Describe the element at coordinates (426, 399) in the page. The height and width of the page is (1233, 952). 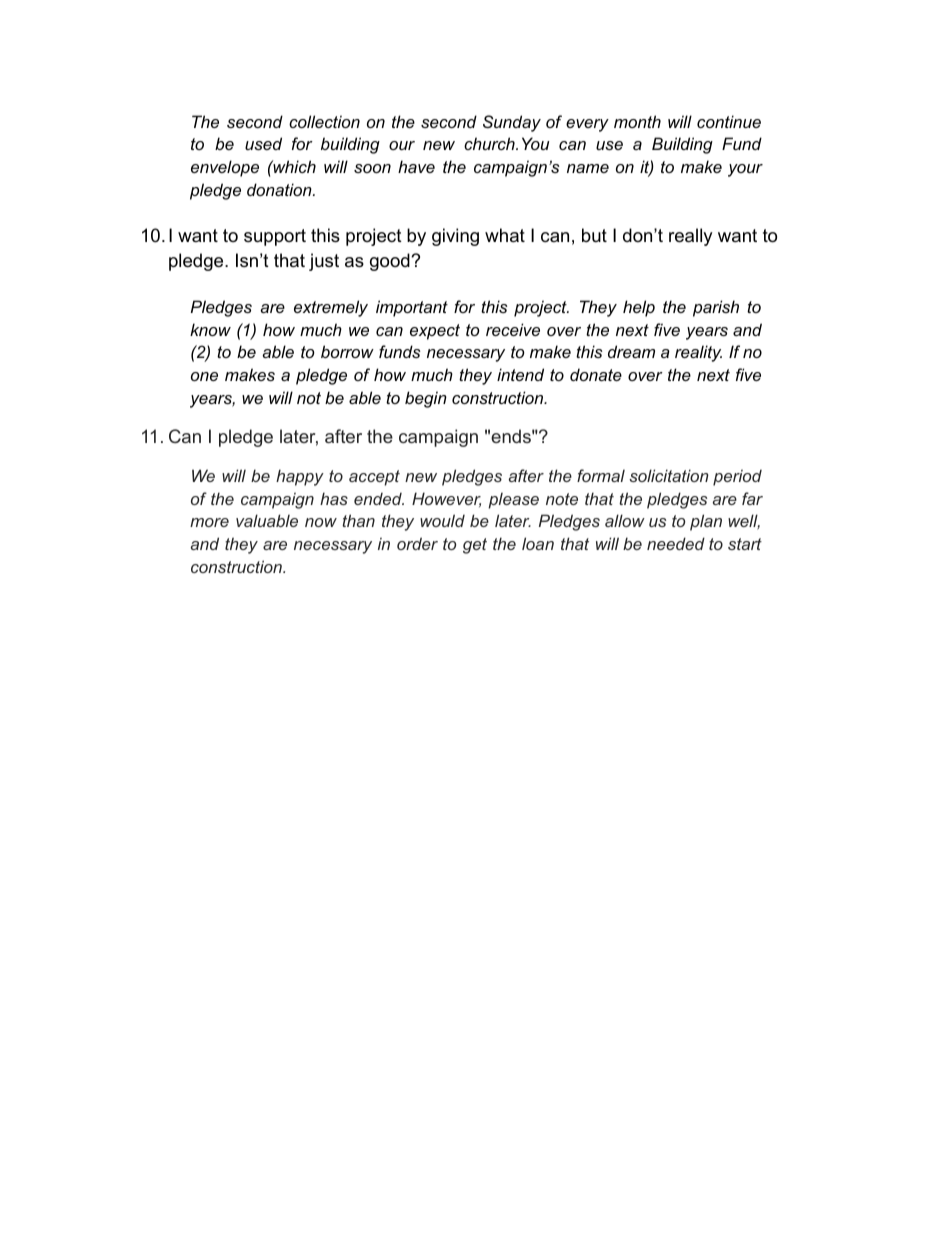
I see `begin` at that location.
